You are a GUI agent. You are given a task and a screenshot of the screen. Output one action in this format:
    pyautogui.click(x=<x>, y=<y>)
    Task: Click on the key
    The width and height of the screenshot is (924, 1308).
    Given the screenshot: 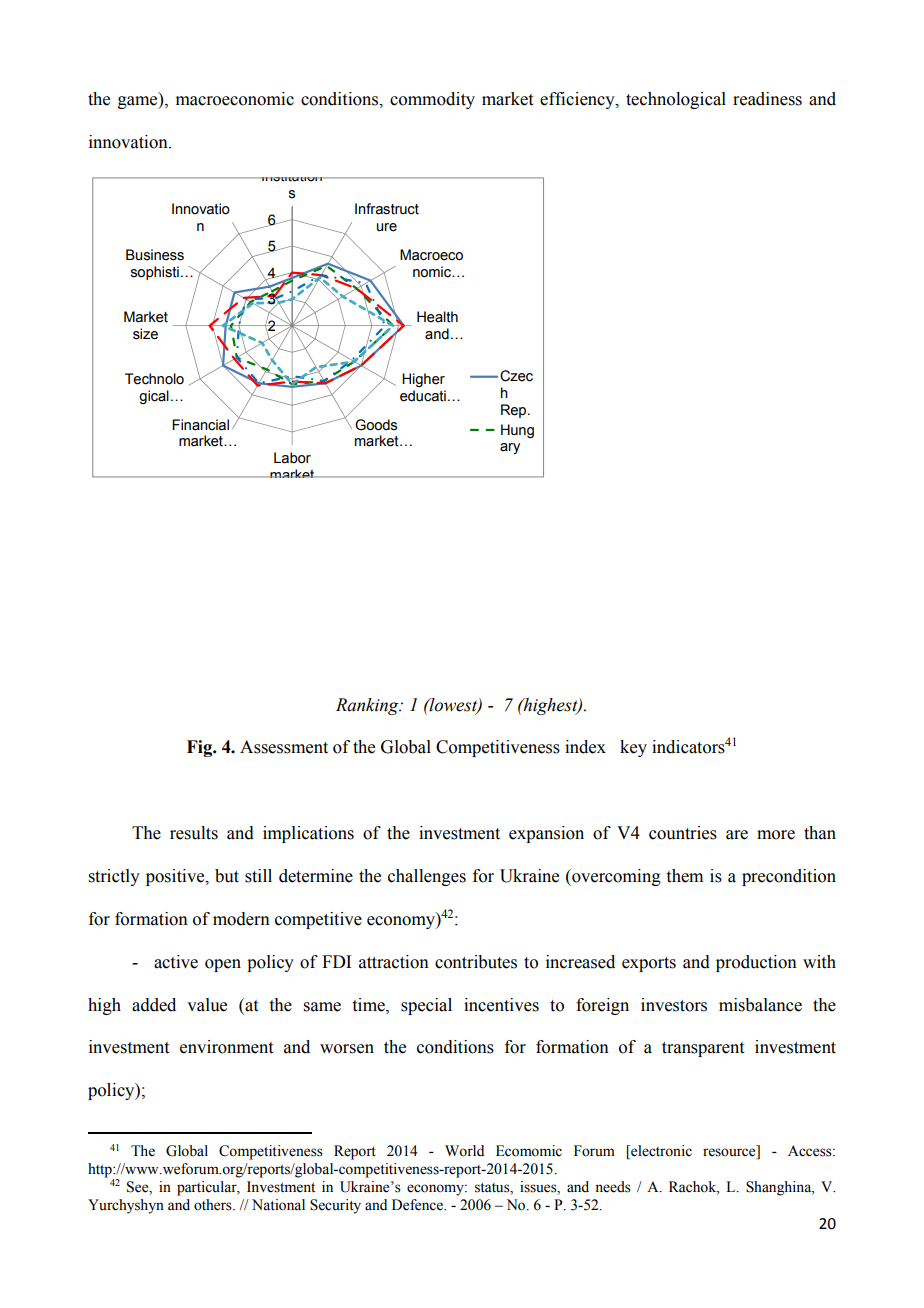 What is the action you would take?
    pyautogui.click(x=633, y=748)
